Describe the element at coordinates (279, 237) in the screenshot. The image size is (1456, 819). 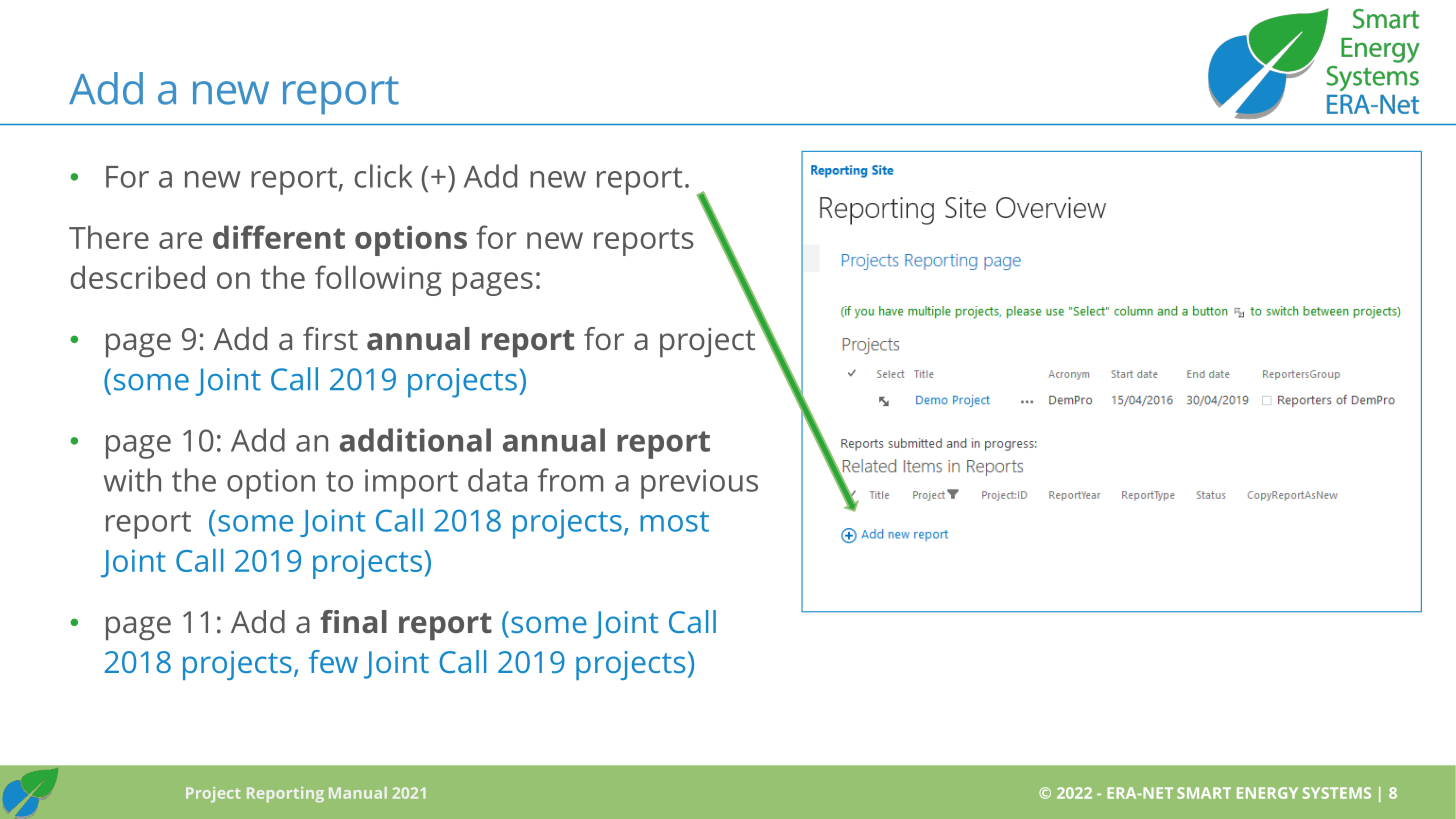
I see `different` at that location.
